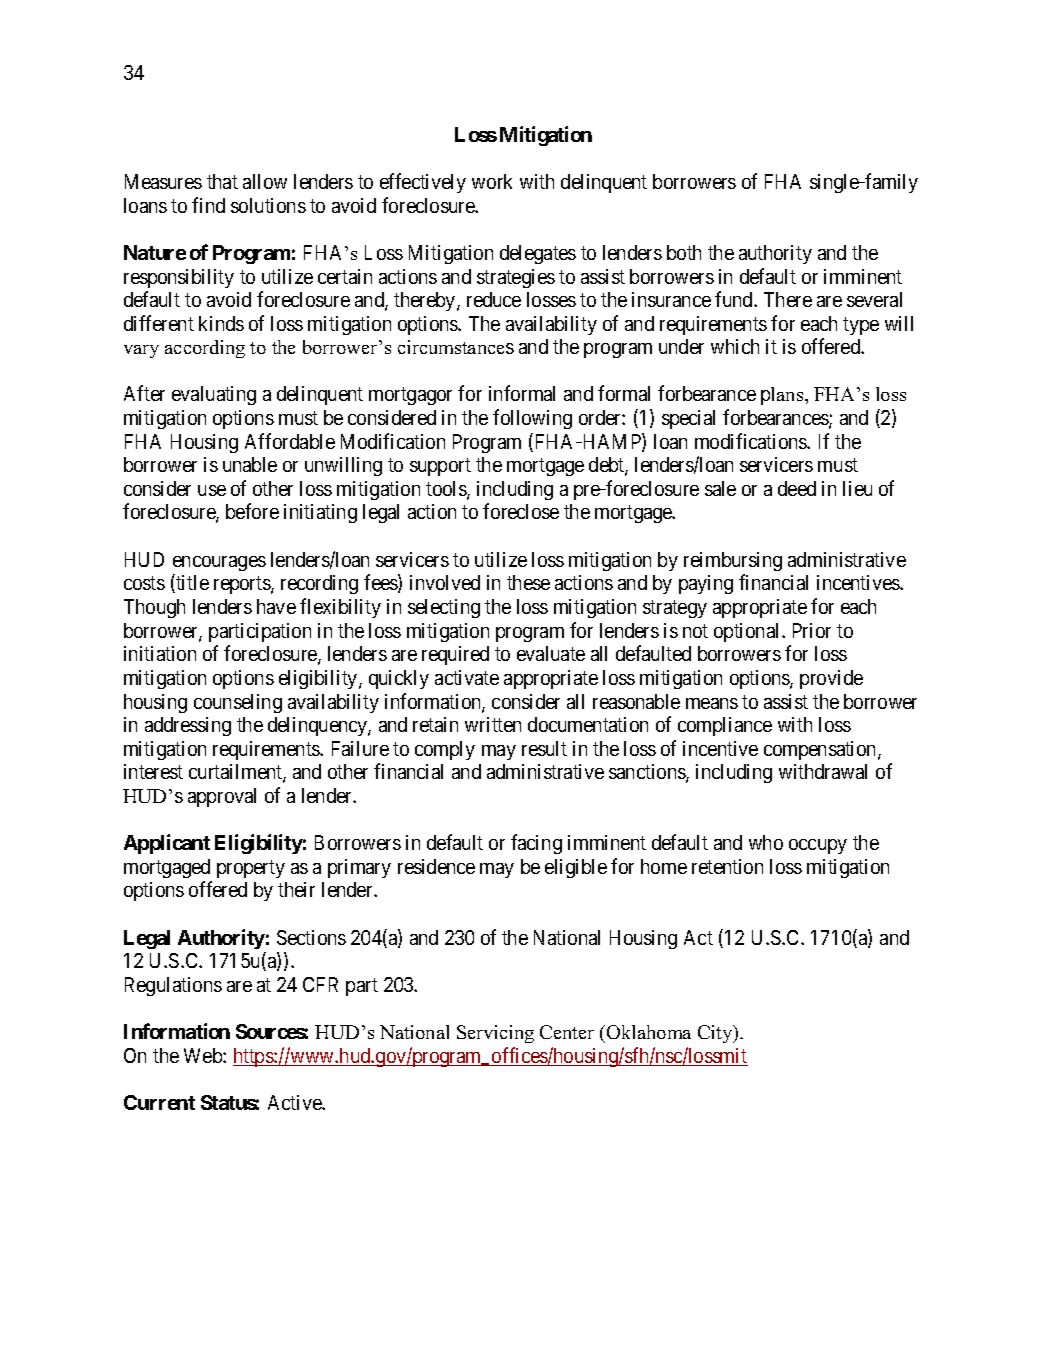  Describe the element at coordinates (532, 419) in the screenshot. I see `following` at that location.
